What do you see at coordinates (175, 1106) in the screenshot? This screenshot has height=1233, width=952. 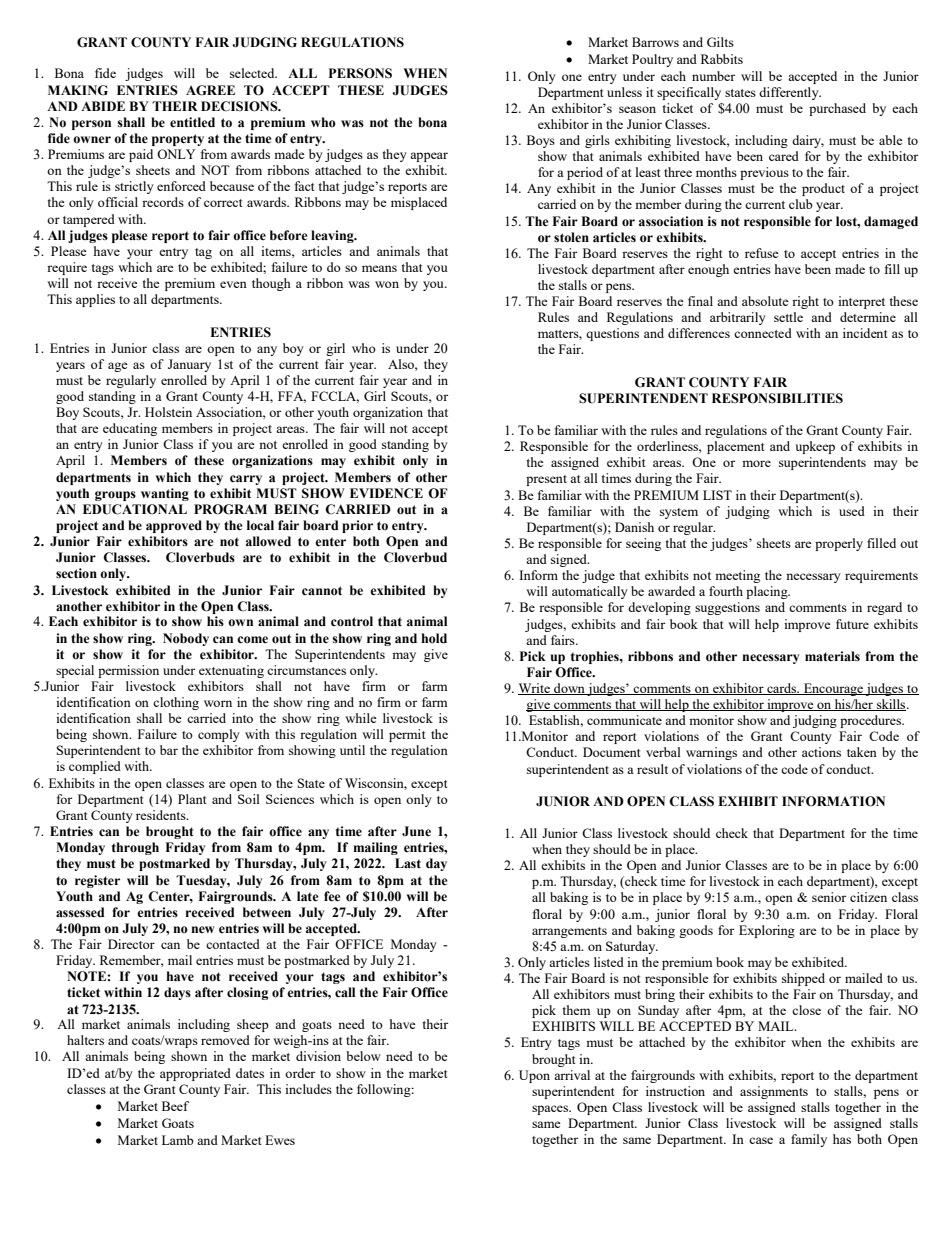 I see `Beef` at bounding box center [175, 1106].
